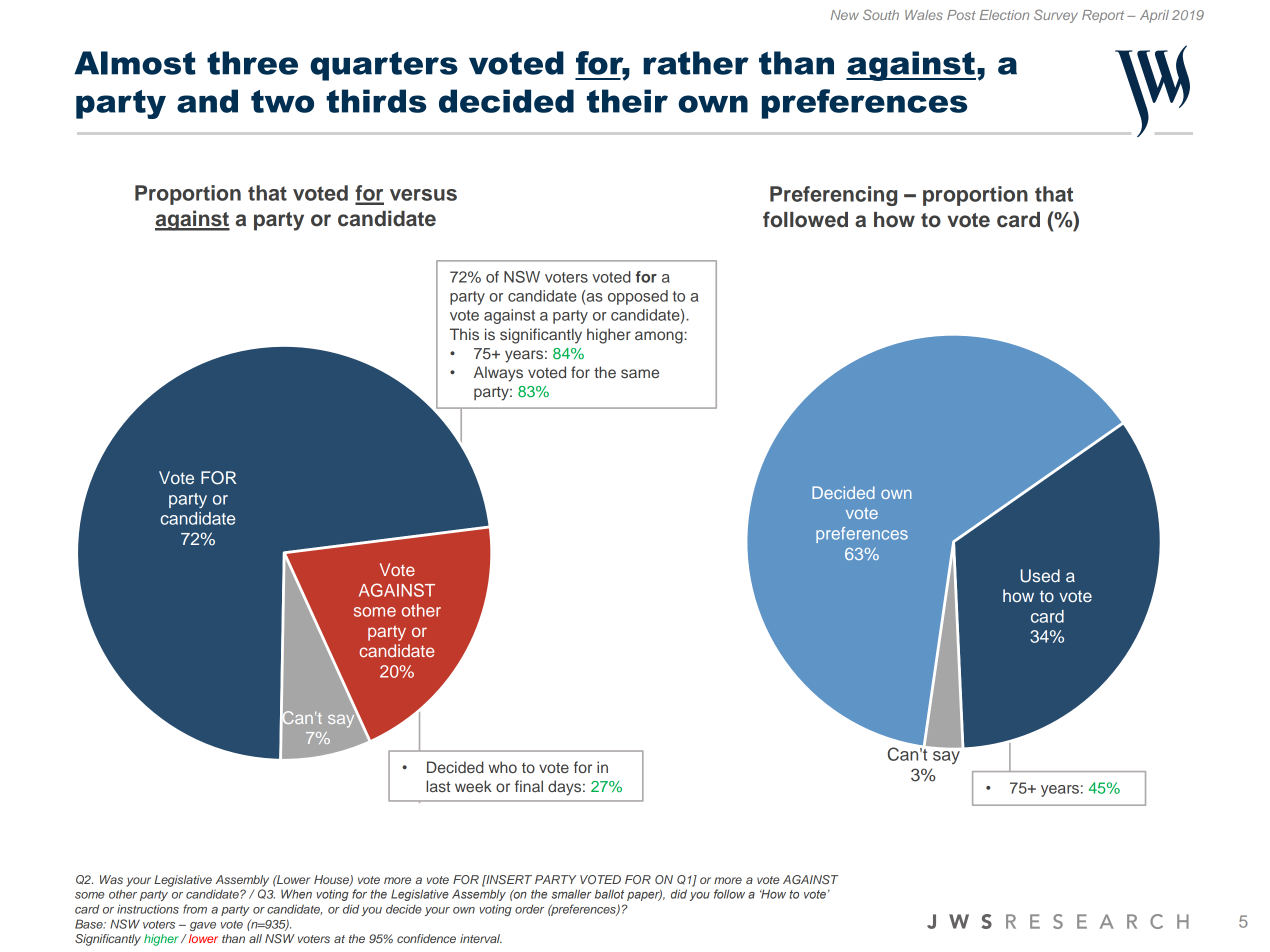  I want to click on Always, so click(498, 374).
